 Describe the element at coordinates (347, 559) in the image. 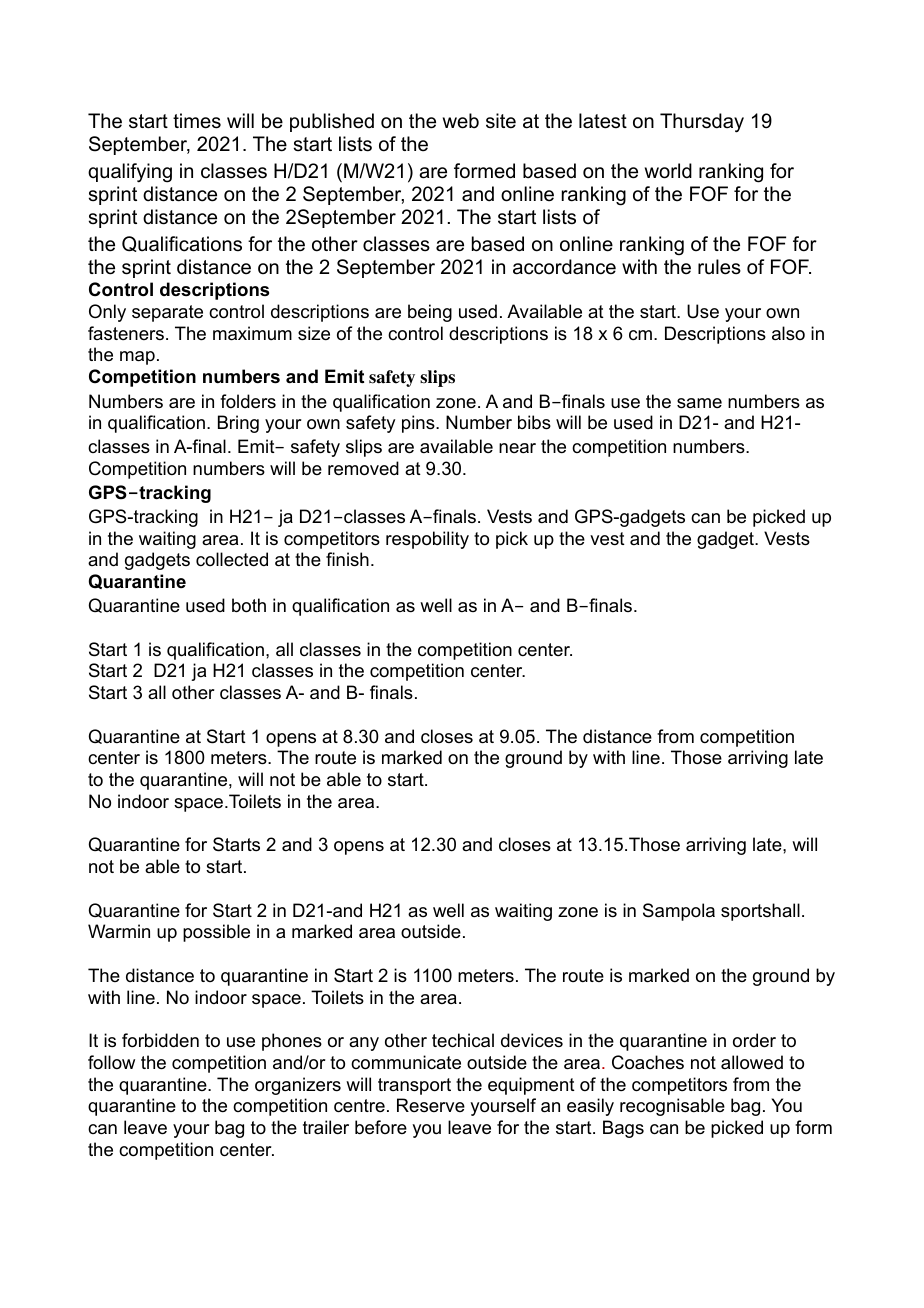

I see `finish` at that location.
